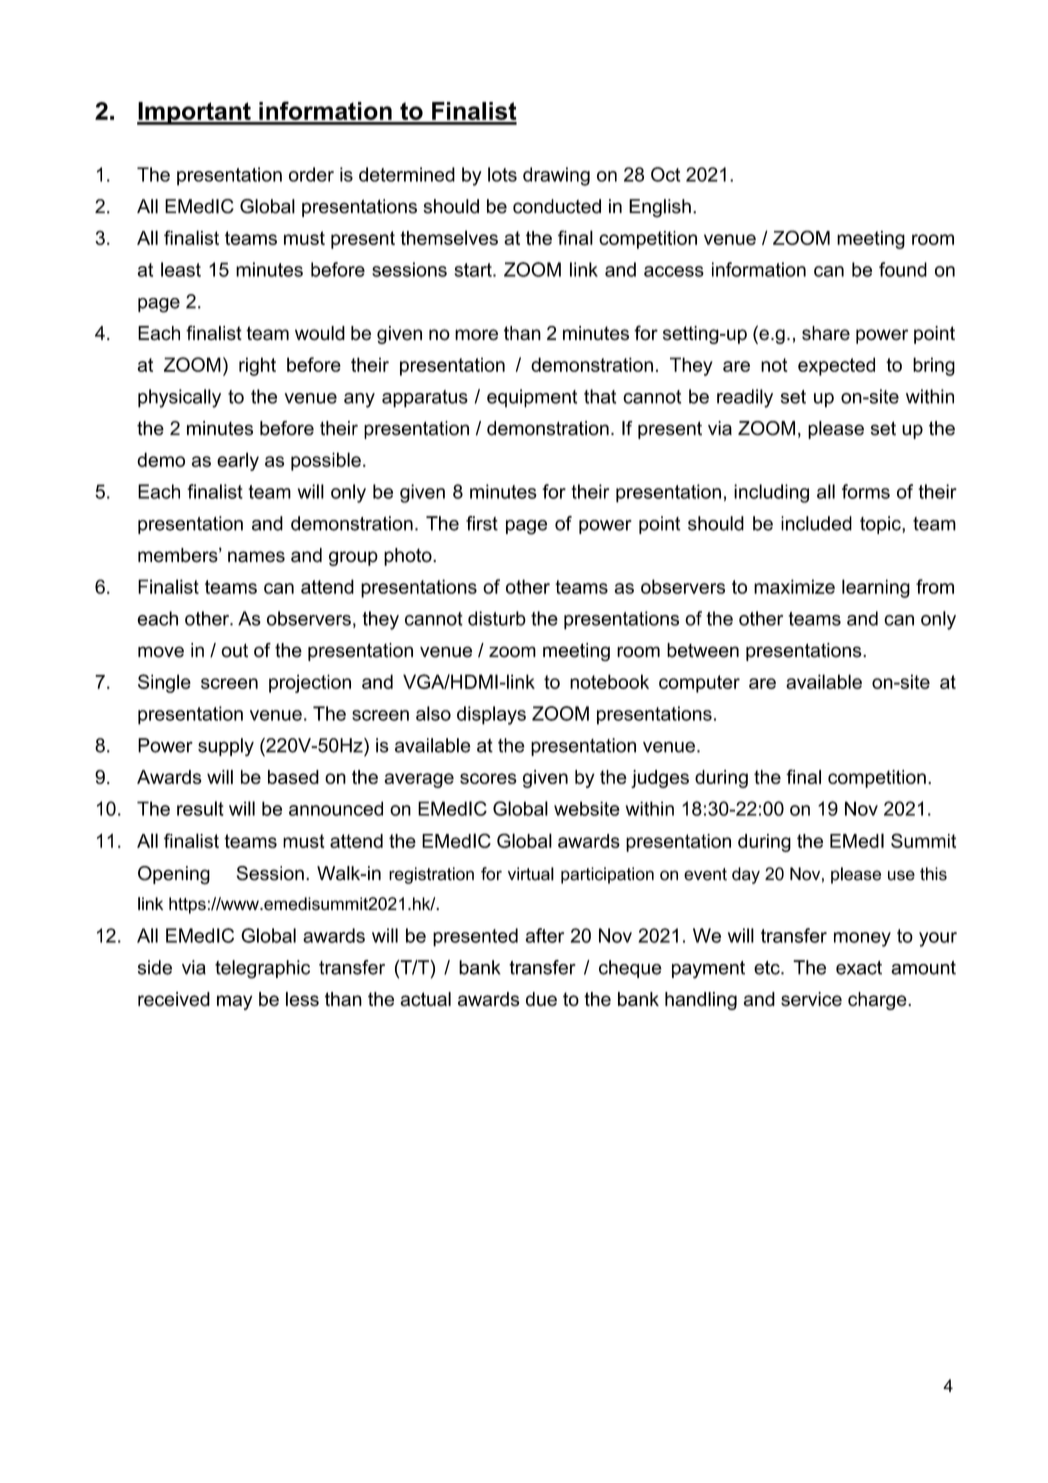 The width and height of the screenshot is (1048, 1483). What do you see at coordinates (556, 176) in the screenshot?
I see `drawing` at bounding box center [556, 176].
